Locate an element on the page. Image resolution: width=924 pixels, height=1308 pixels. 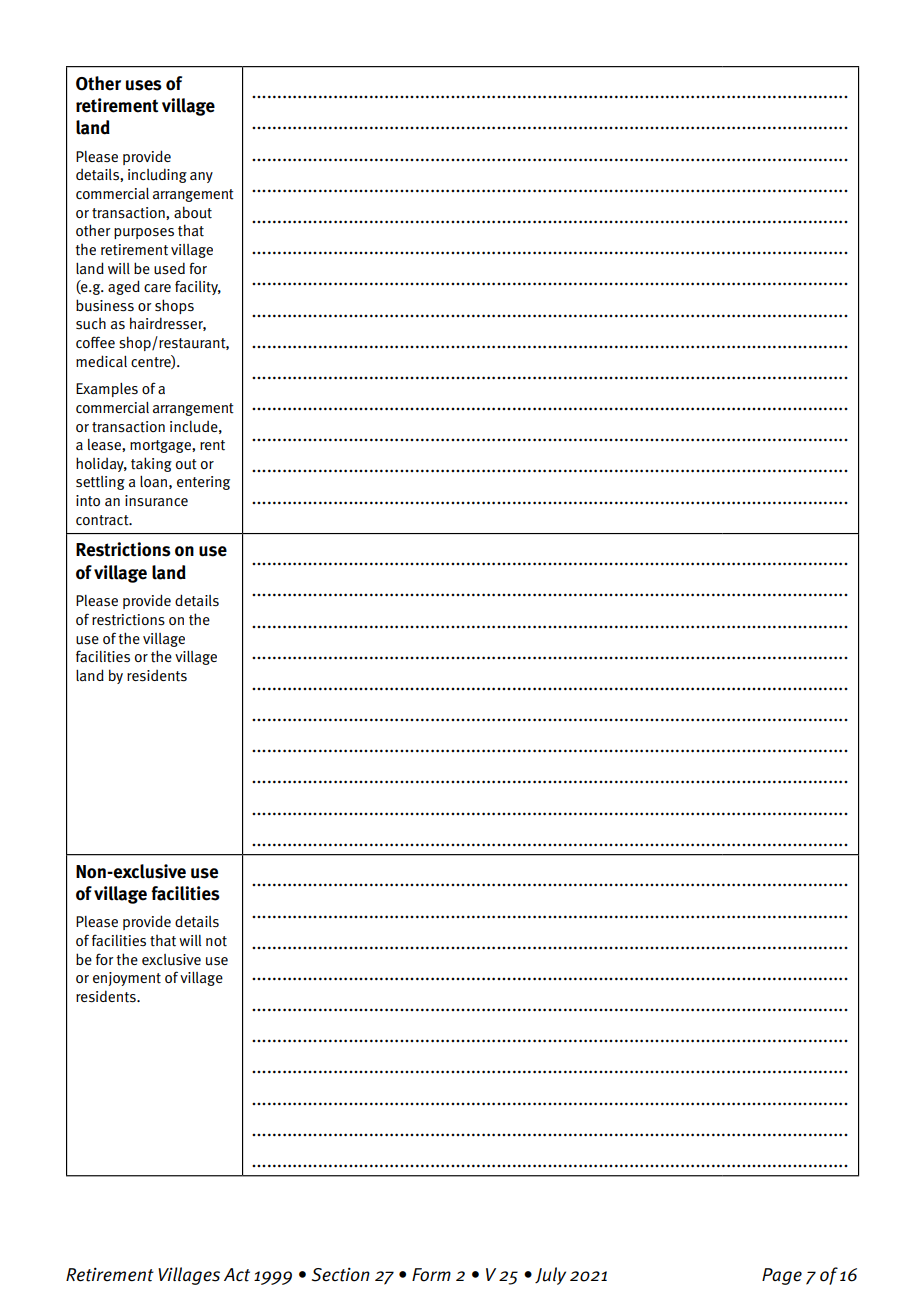
Section is located at coordinates (341, 1274).
